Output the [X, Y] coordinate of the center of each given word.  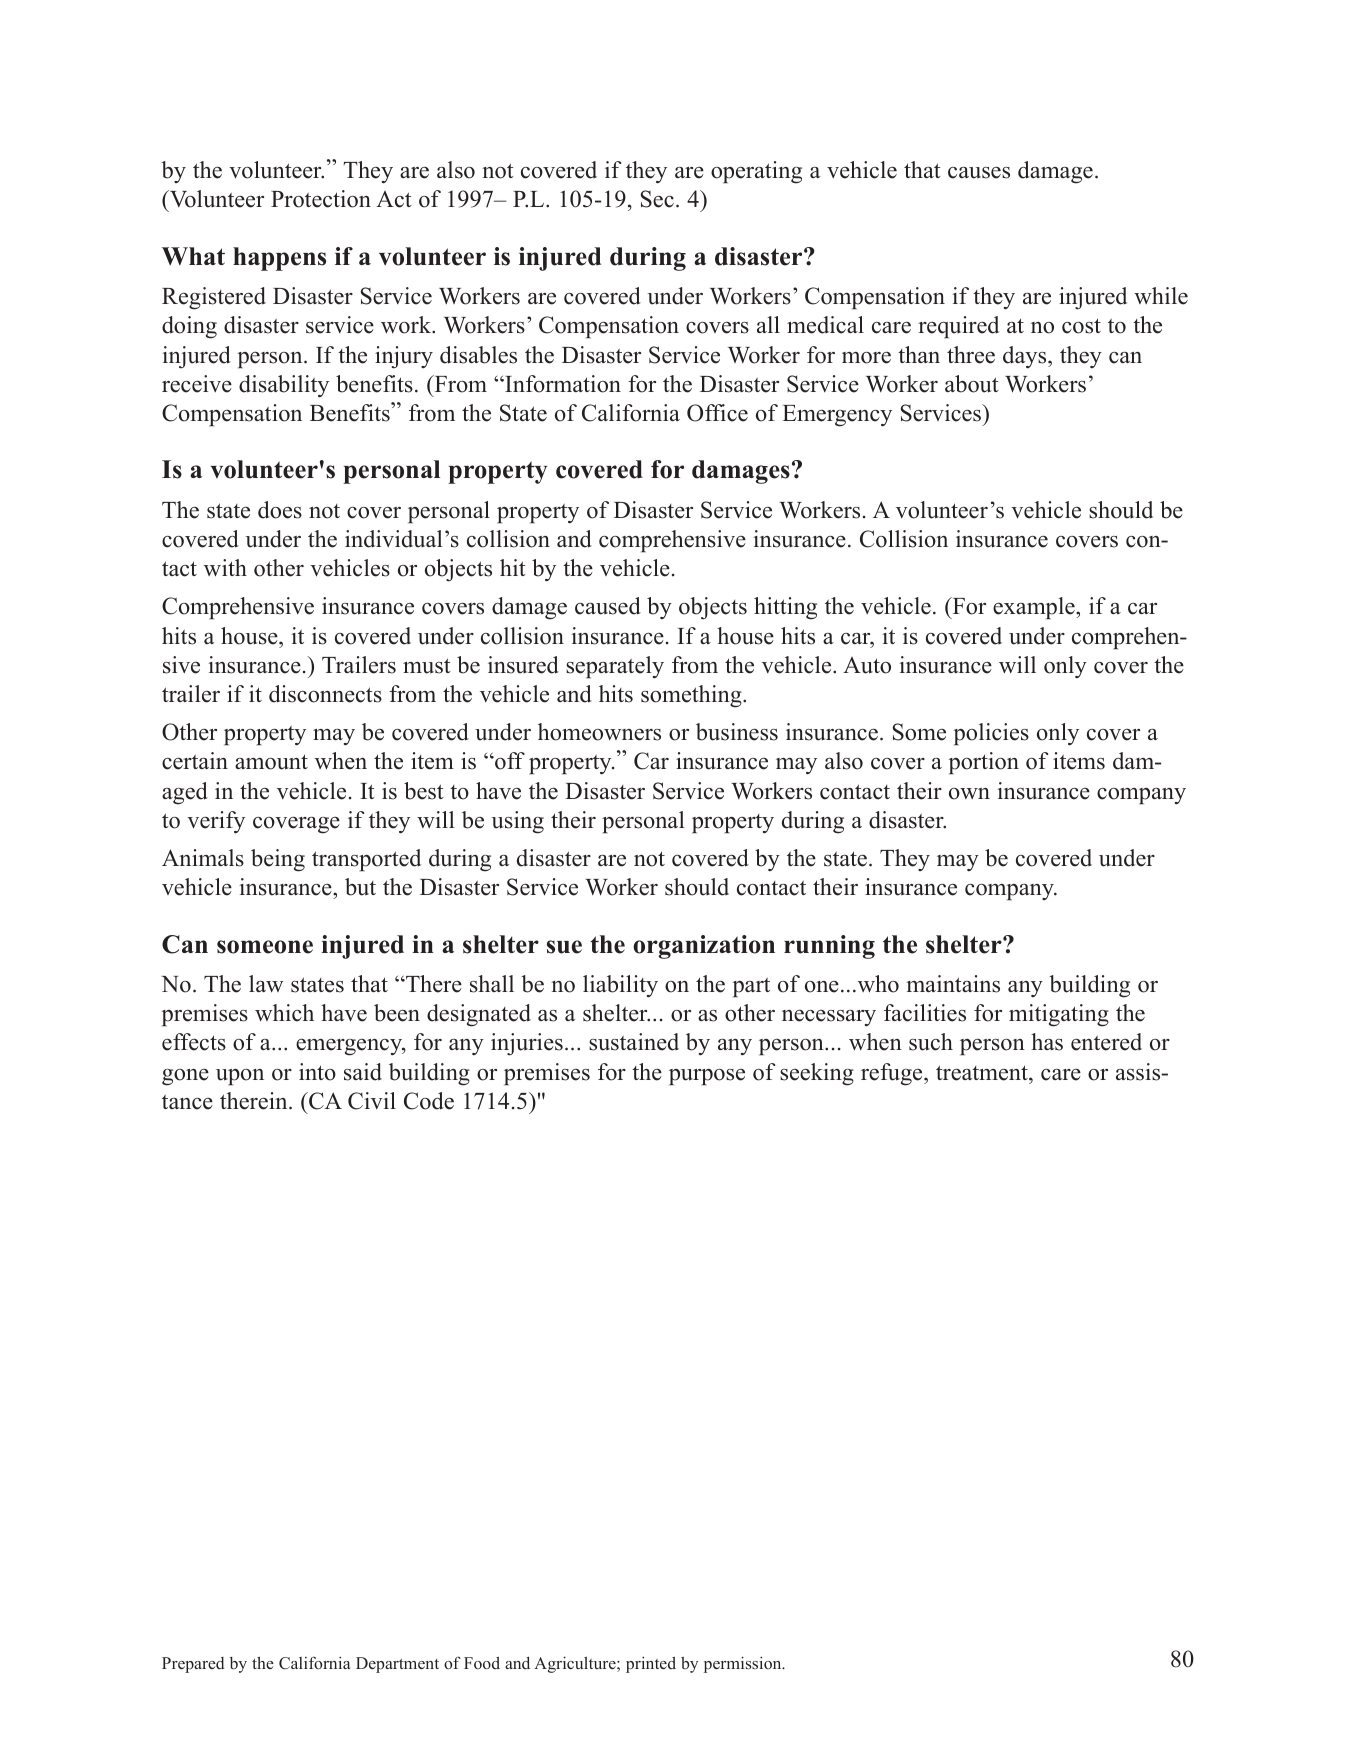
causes [979, 173]
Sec [657, 199]
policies [991, 734]
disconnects [325, 694]
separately [615, 667]
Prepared [193, 1665]
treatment [983, 1073]
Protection [321, 199]
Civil [372, 1101]
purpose [707, 1077]
